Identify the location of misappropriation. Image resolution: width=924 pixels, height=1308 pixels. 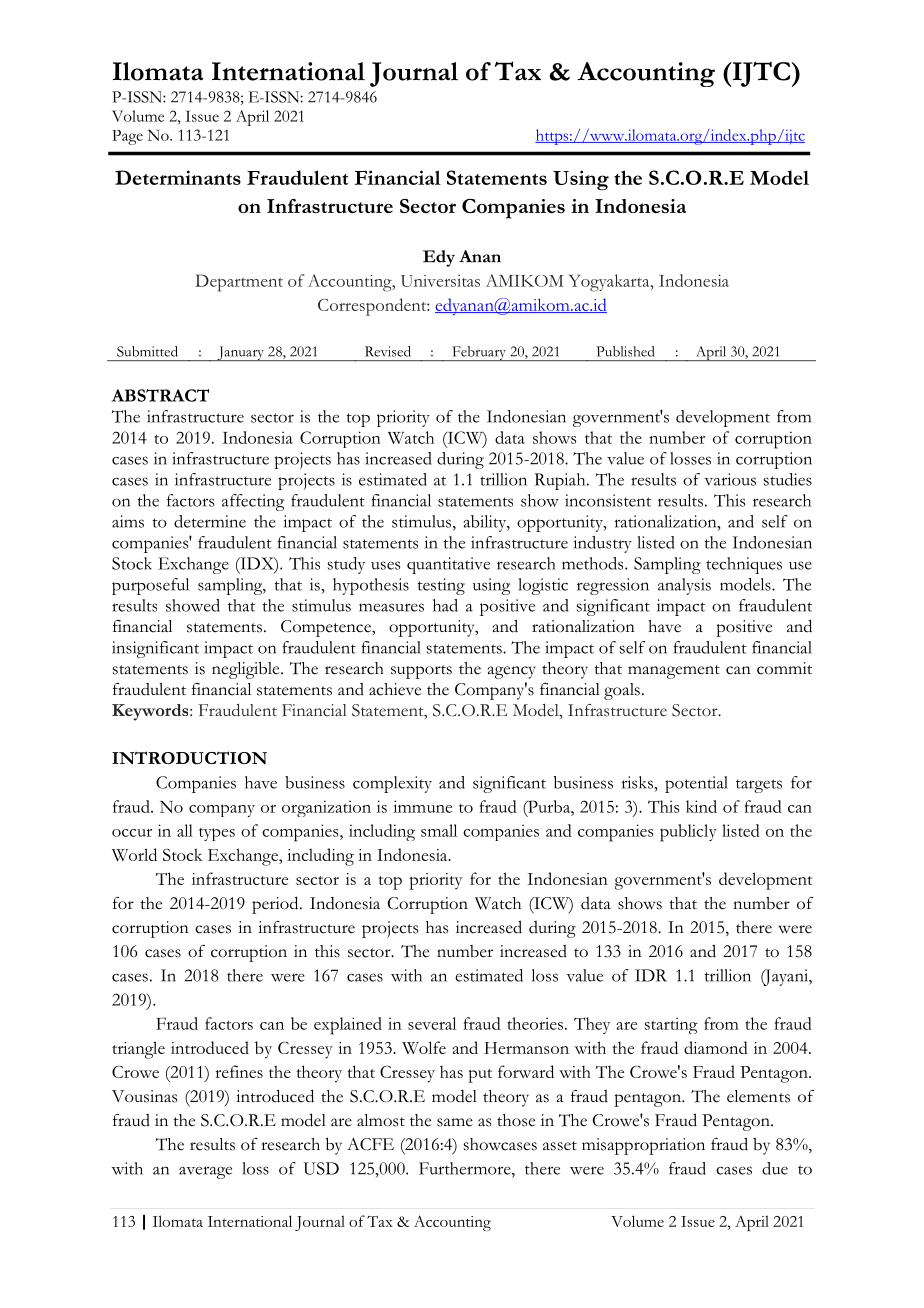
(643, 1146).
